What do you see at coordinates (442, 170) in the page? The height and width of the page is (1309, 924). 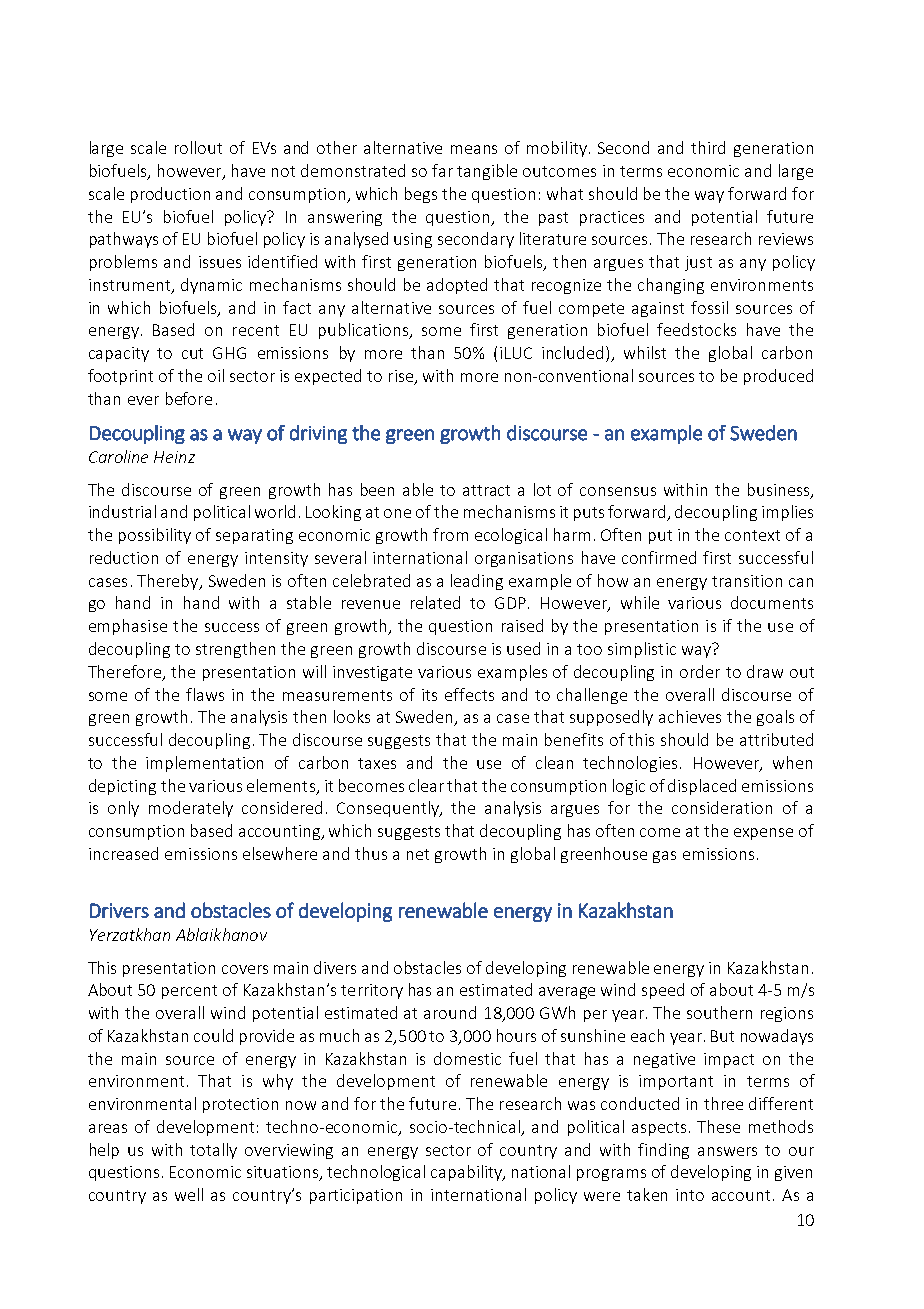 I see `far` at bounding box center [442, 170].
